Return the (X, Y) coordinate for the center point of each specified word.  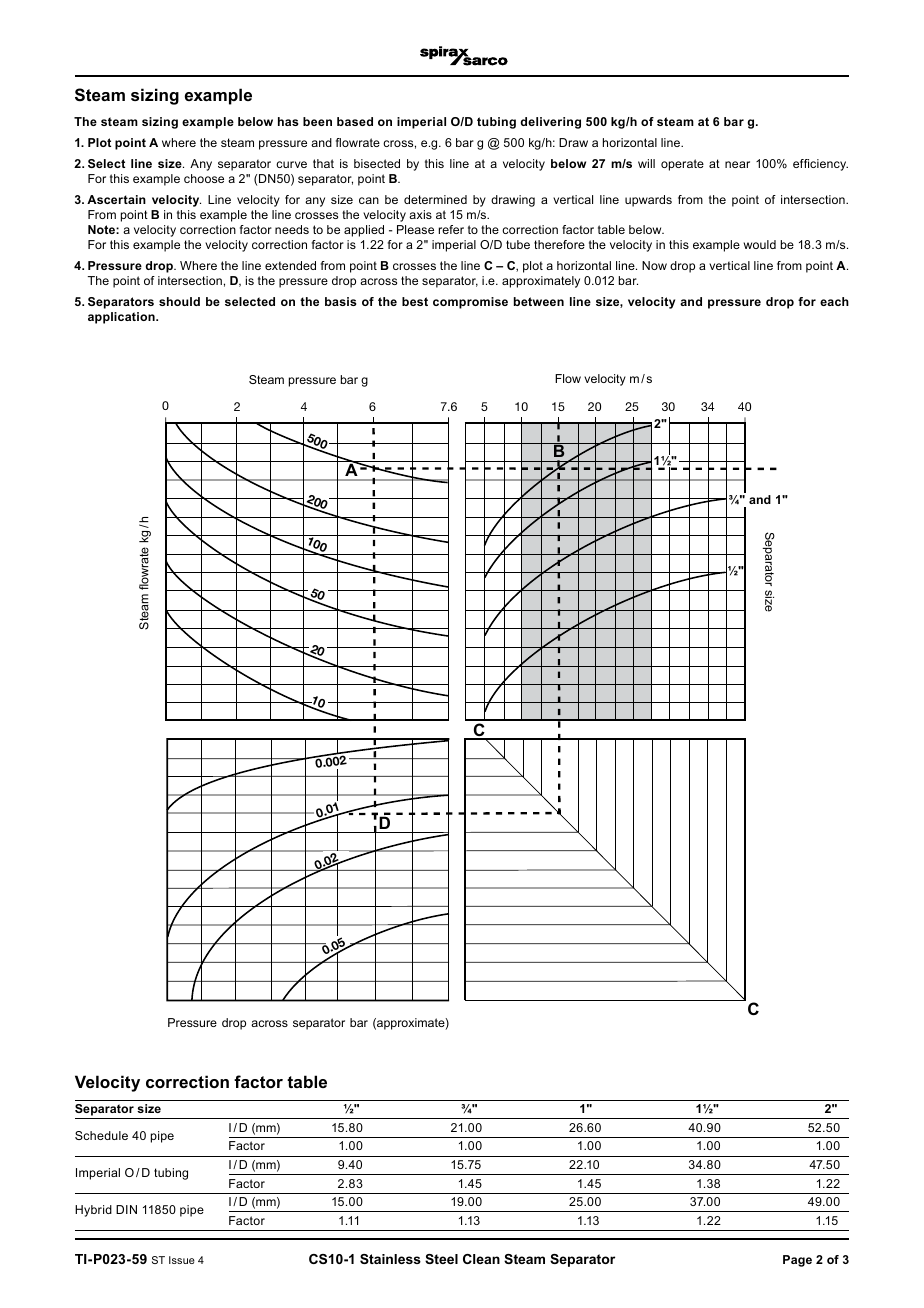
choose (204, 178)
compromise (470, 303)
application (122, 318)
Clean (481, 1259)
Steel (441, 1259)
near (737, 164)
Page (797, 1261)
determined (435, 199)
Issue (182, 1260)
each (834, 301)
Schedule (101, 1135)
